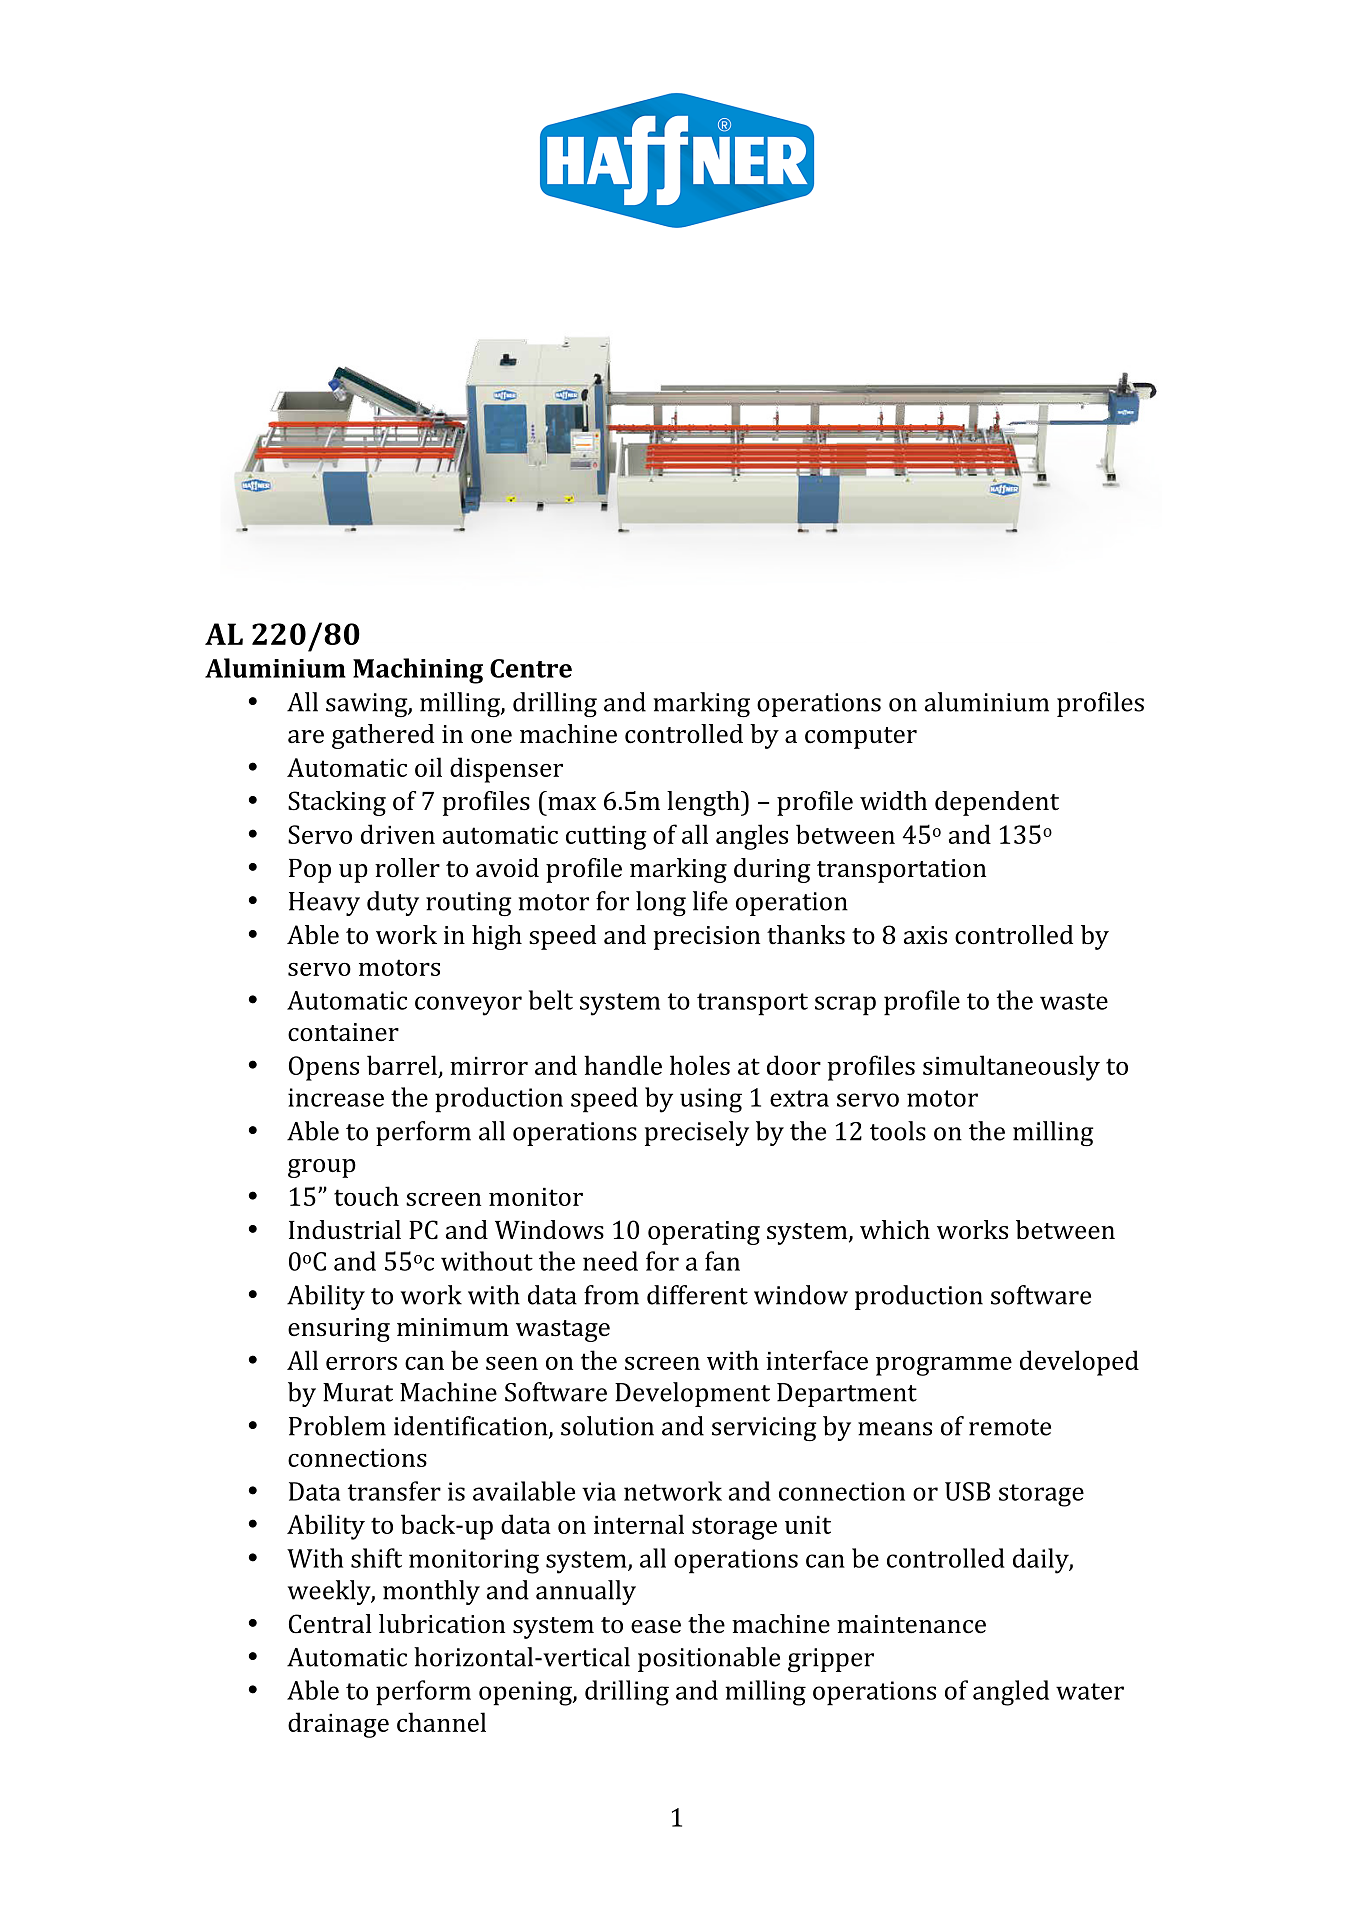  What do you see at coordinates (704, 803) in the screenshot?
I see `length` at bounding box center [704, 803].
